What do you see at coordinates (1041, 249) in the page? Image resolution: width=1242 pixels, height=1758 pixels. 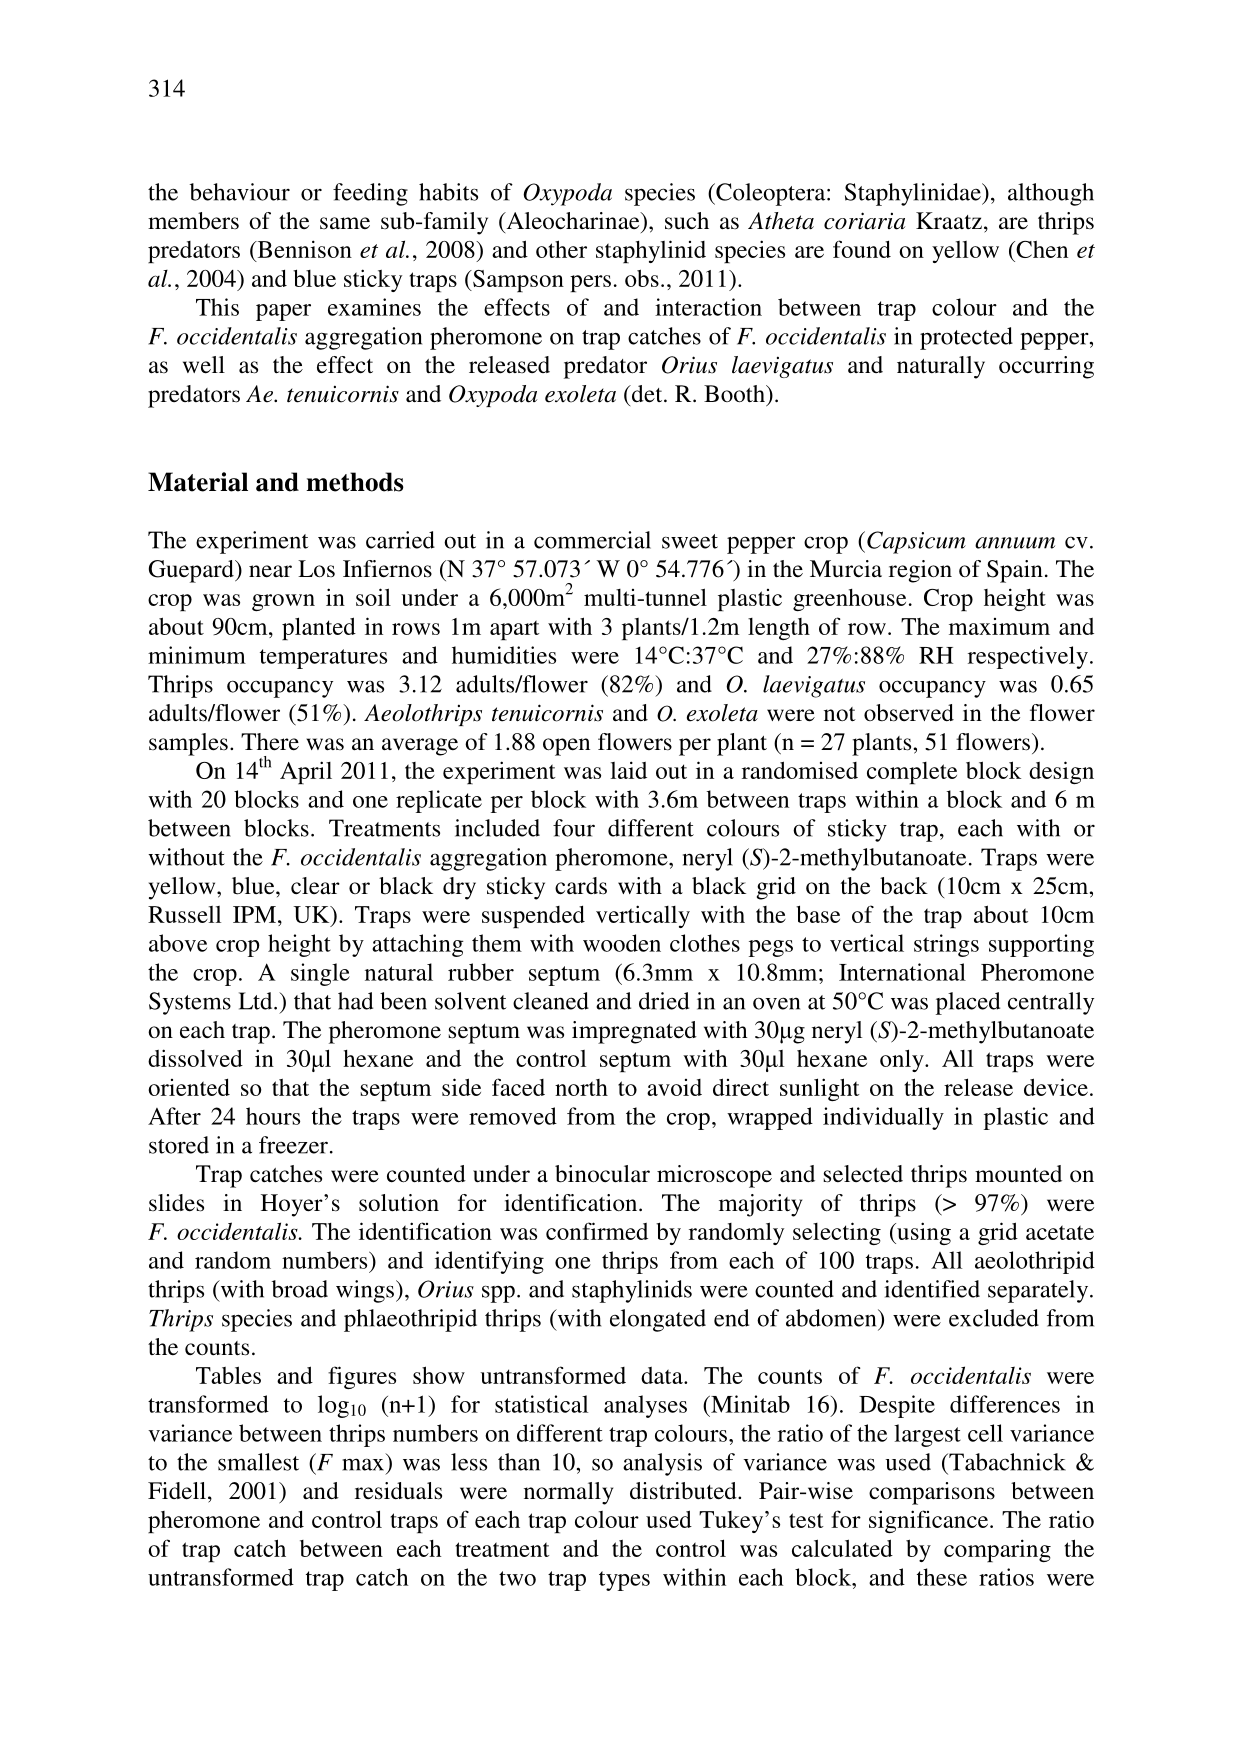 I see `Chen` at bounding box center [1041, 249].
